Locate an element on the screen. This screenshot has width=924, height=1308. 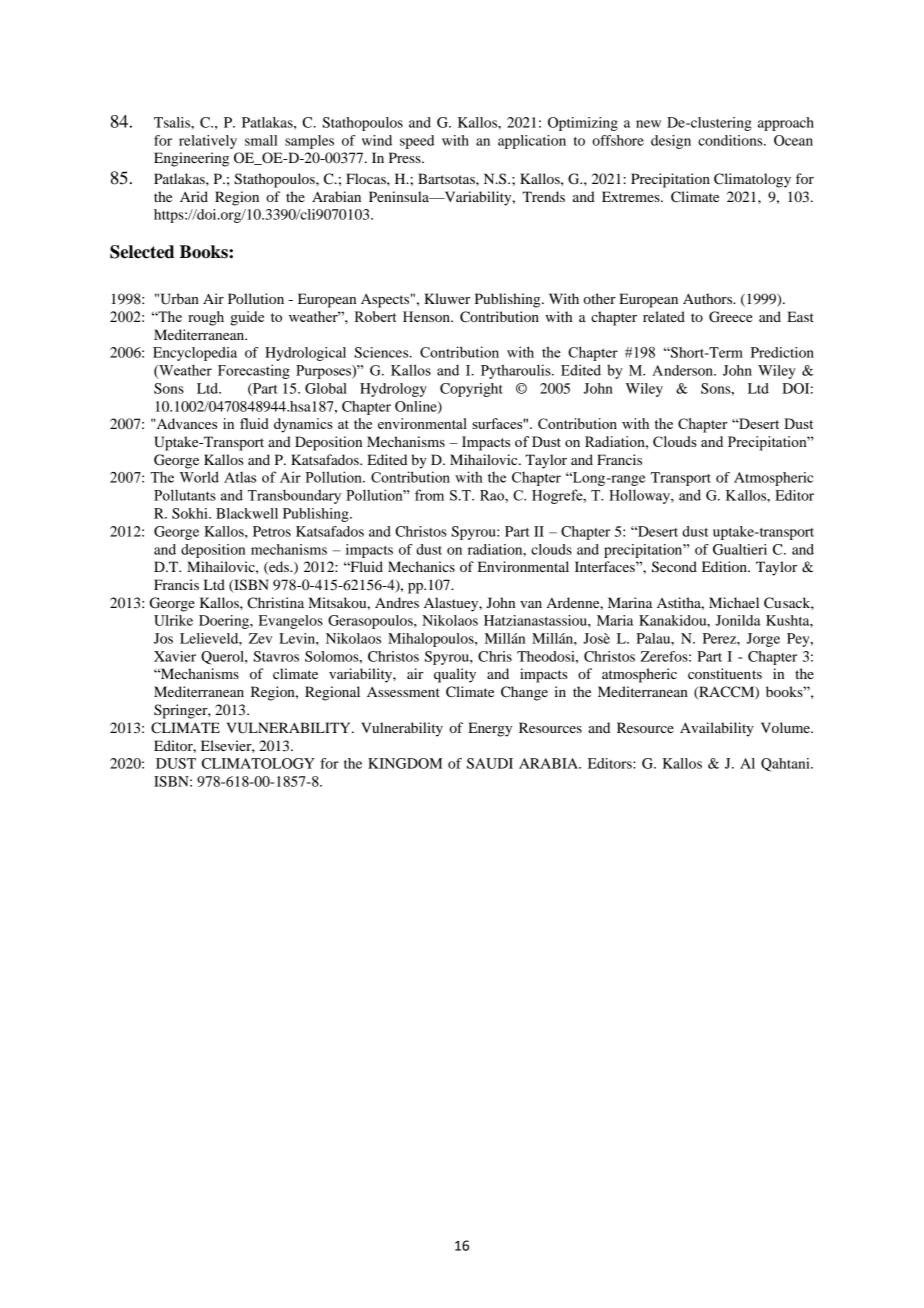
Xavier is located at coordinates (175, 656).
